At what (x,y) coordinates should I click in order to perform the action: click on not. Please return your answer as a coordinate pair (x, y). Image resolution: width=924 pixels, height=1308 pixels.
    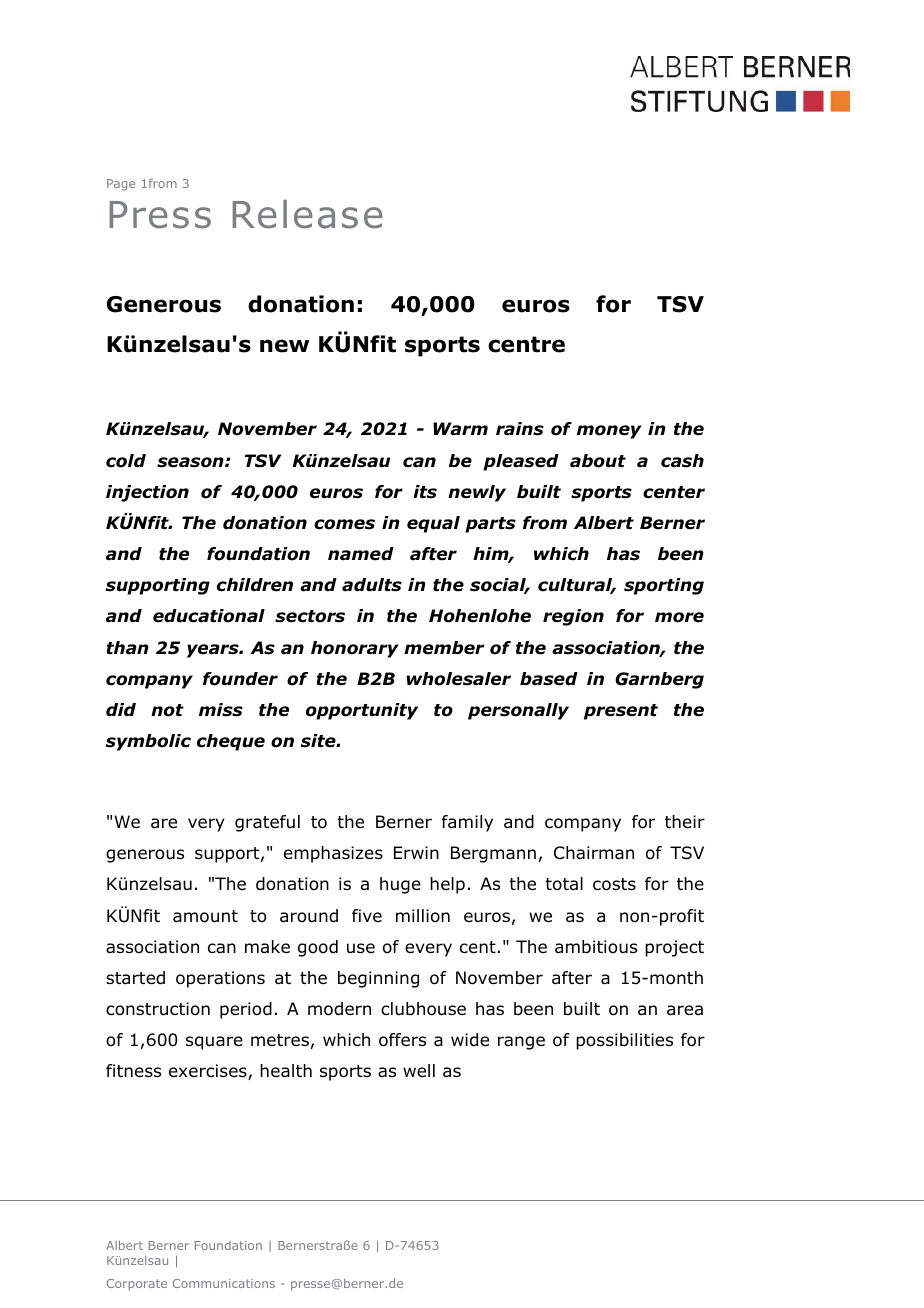
    Looking at the image, I should click on (167, 710).
